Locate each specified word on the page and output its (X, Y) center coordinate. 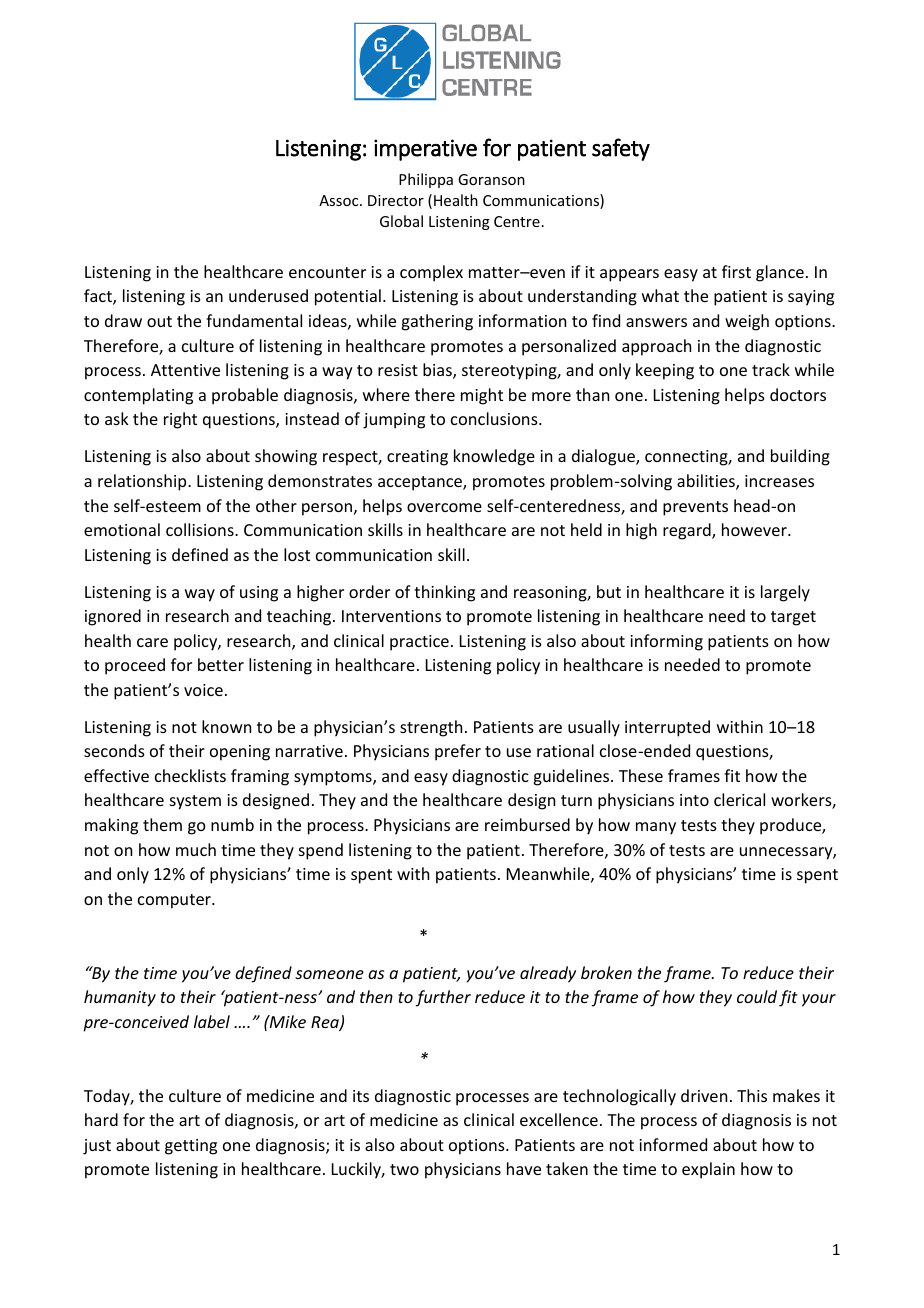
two (404, 1169)
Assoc (340, 200)
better (221, 664)
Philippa (426, 180)
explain (708, 1170)
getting (191, 1147)
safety (621, 149)
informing (666, 642)
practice (419, 643)
